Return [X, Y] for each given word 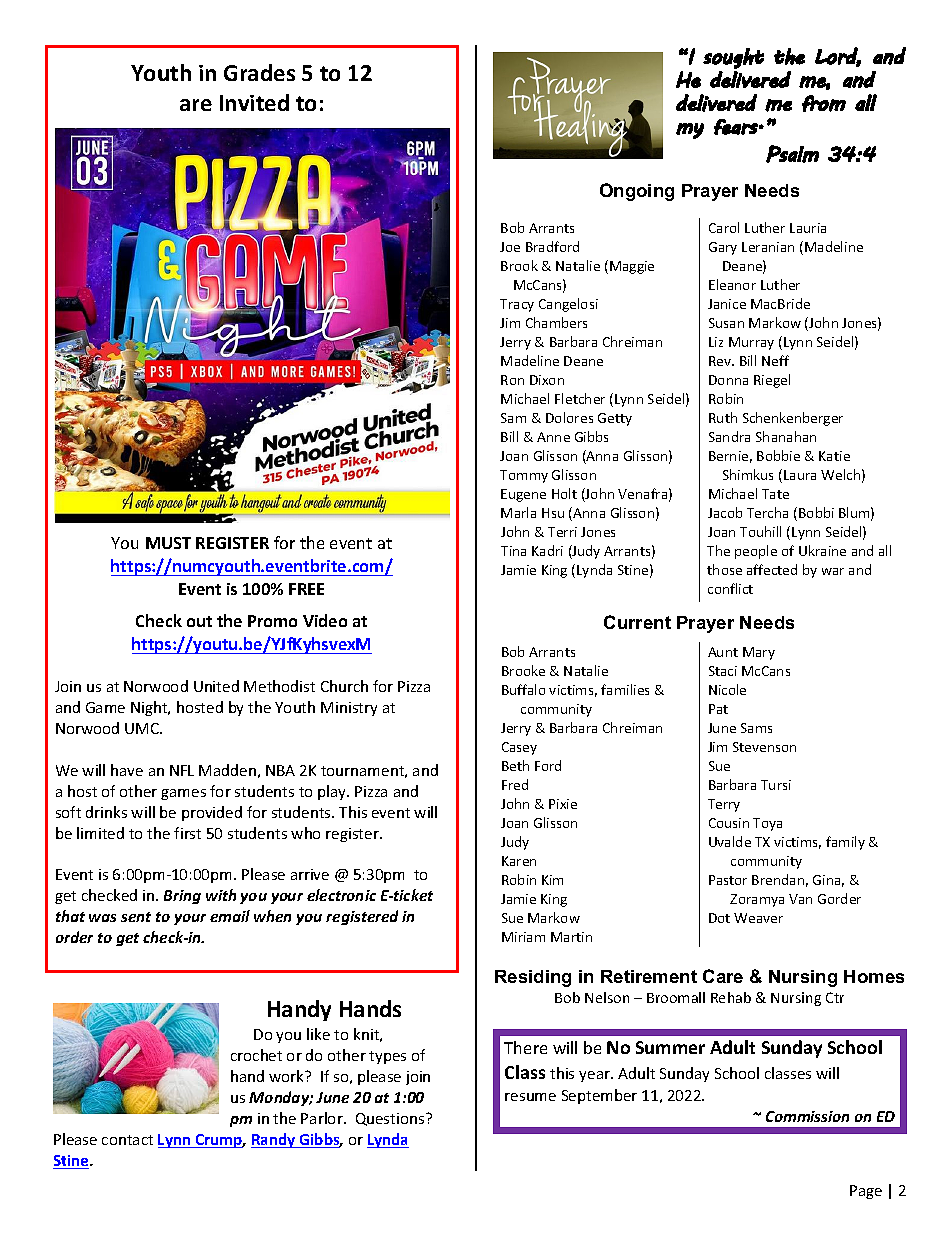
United [216, 686]
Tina [513, 551]
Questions [391, 1119]
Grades [259, 72]
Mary [759, 653]
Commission [807, 1116]
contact [127, 1140]
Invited [254, 102]
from [824, 103]
